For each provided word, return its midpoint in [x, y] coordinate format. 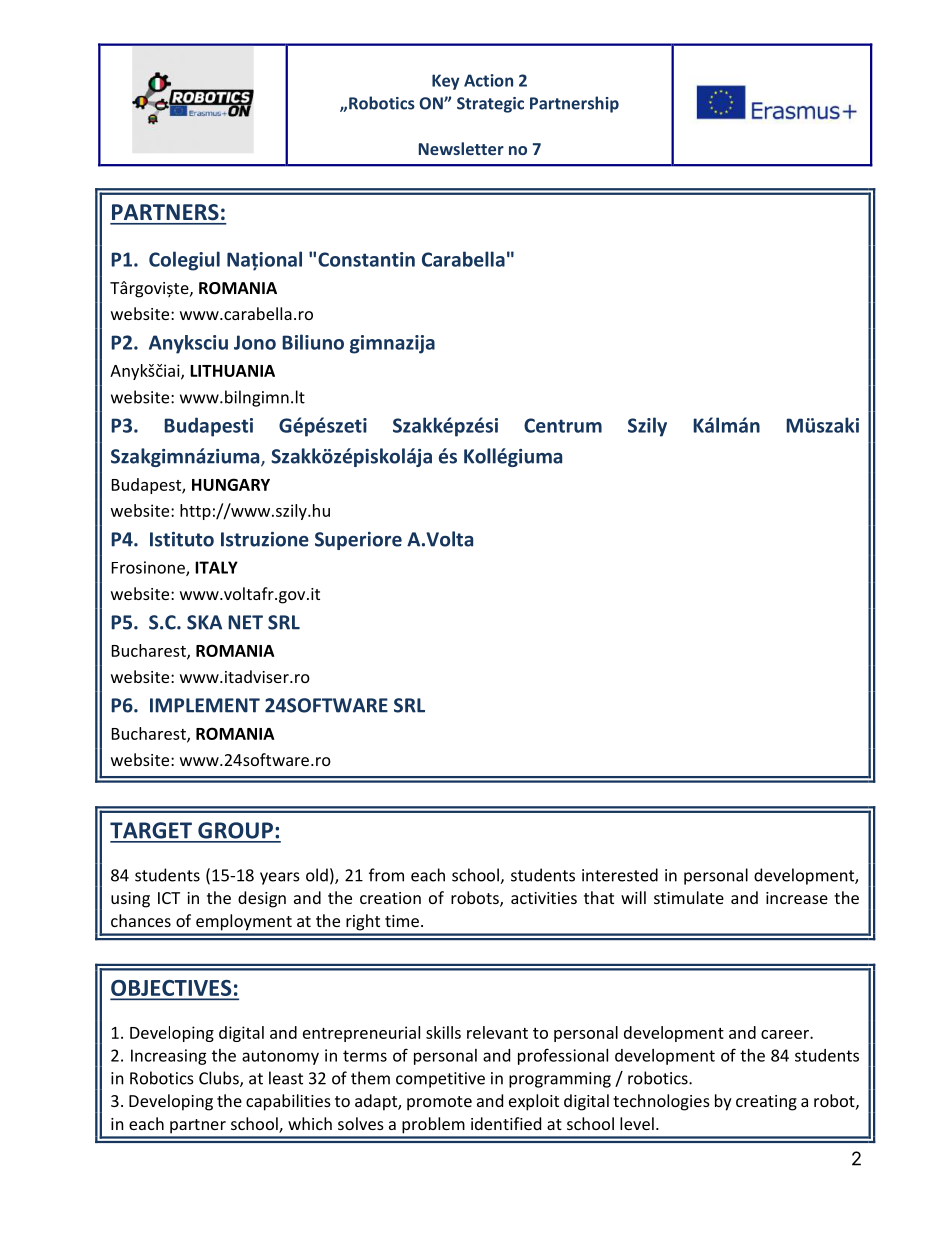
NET [245, 622]
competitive [440, 1080]
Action [488, 80]
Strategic [490, 105]
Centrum [563, 425]
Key [446, 82]
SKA [204, 622]
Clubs [220, 1079]
